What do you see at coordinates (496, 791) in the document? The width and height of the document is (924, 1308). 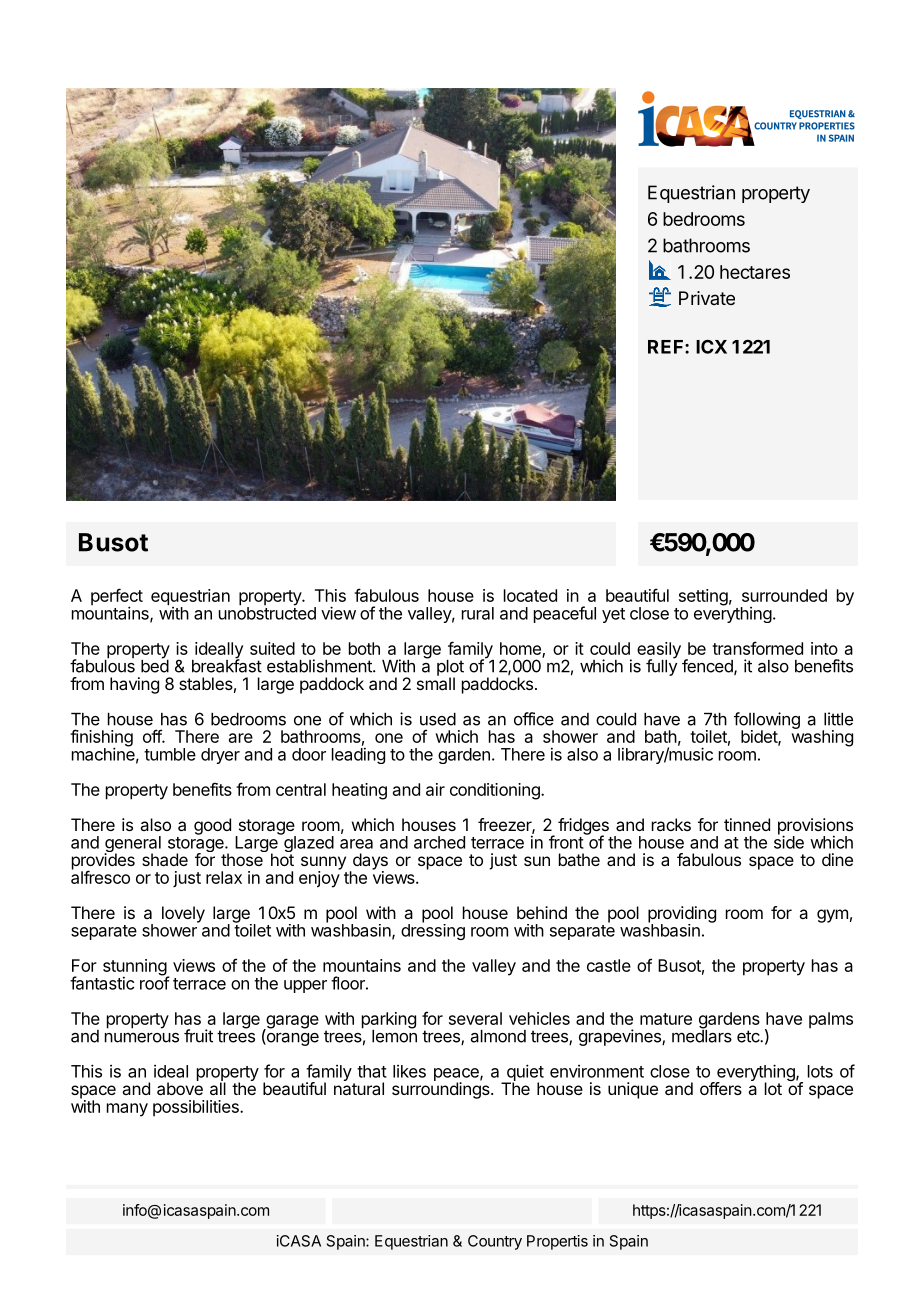 I see `conditioning` at bounding box center [496, 791].
